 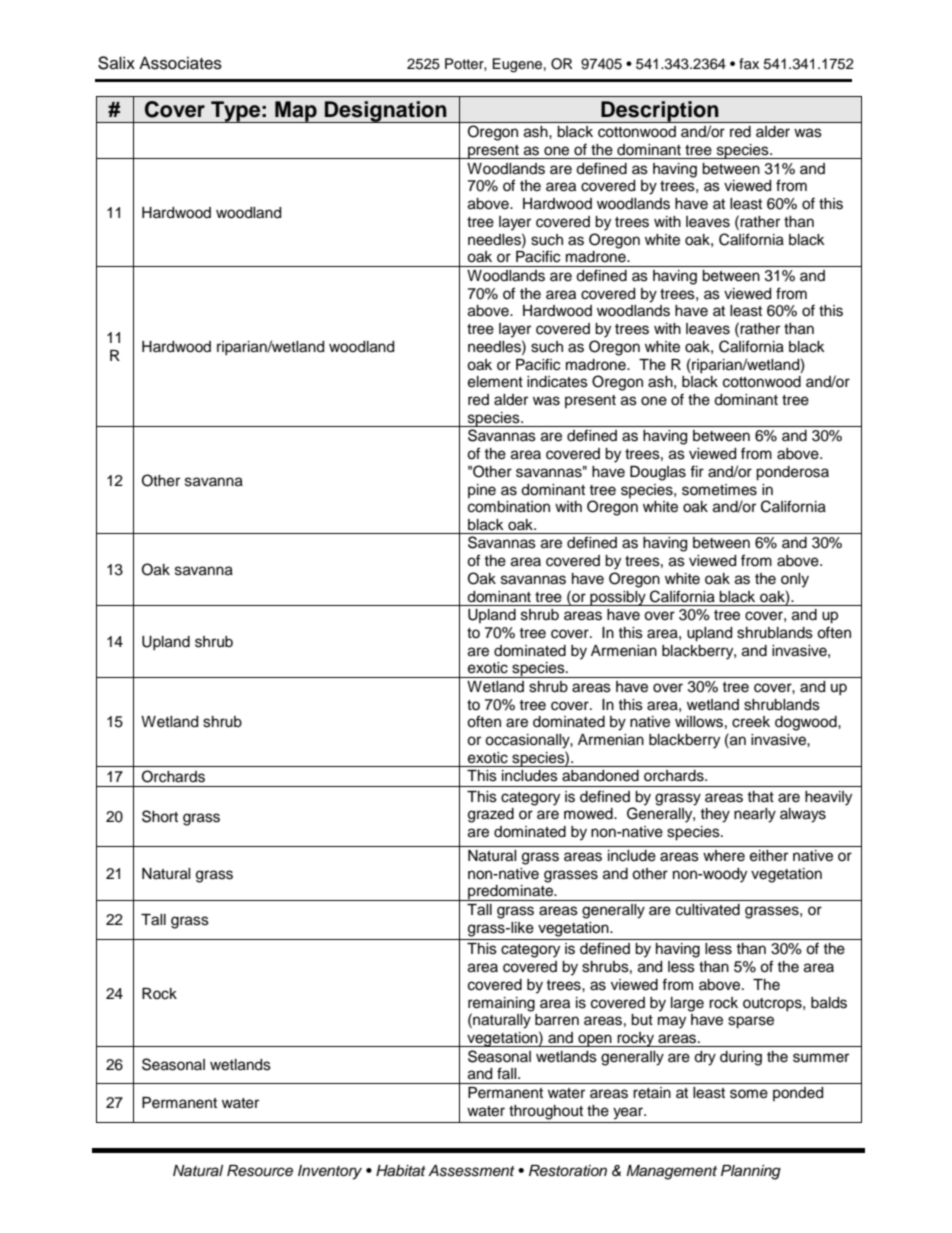 I want to click on Designation, so click(x=386, y=112).
